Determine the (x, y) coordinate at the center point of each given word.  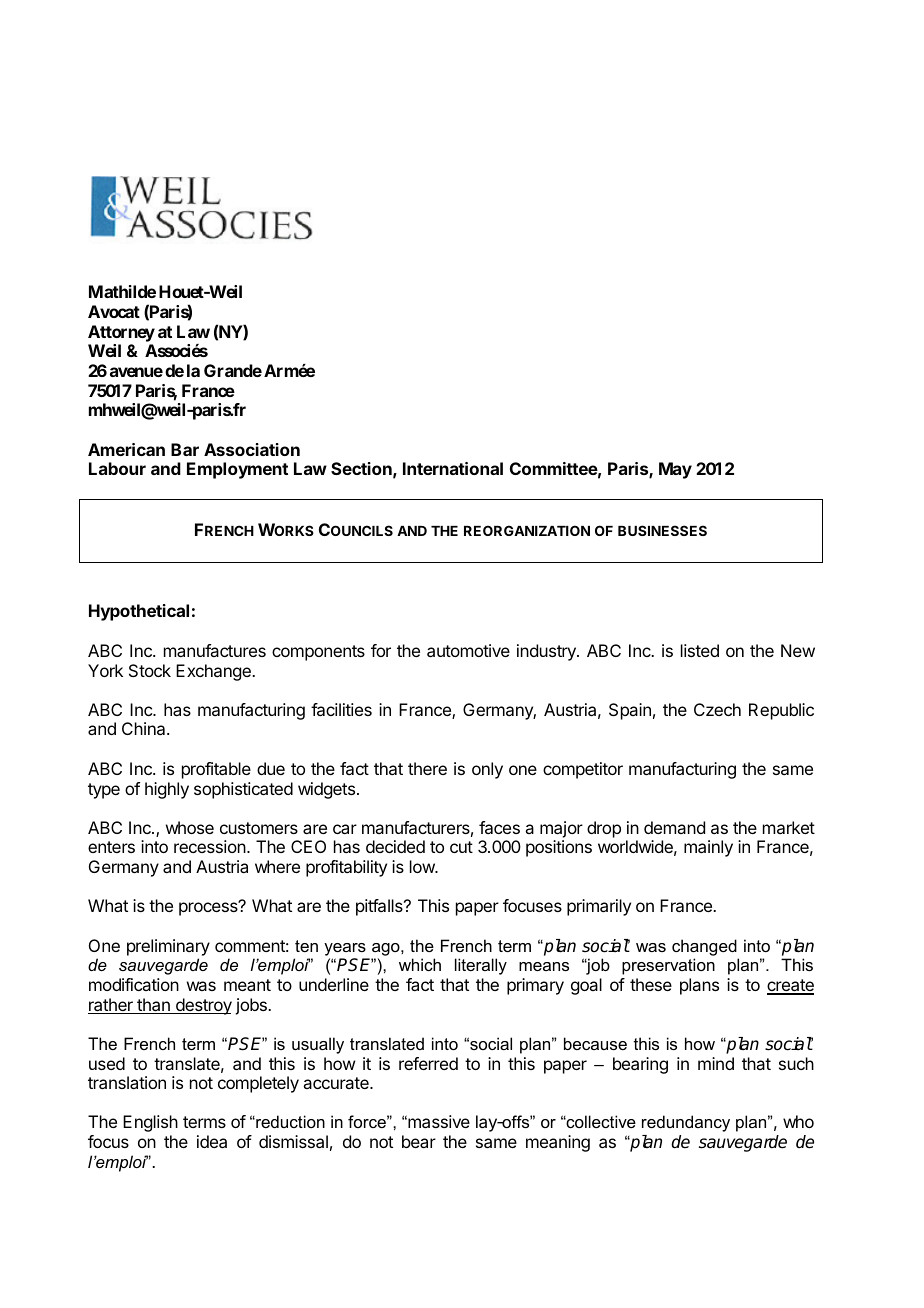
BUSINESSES (662, 530)
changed (704, 947)
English (150, 1123)
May (675, 470)
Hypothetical (139, 612)
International (453, 468)
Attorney (121, 333)
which (420, 964)
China (145, 728)
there (427, 768)
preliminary (168, 947)
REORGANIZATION (527, 530)
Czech (717, 709)
